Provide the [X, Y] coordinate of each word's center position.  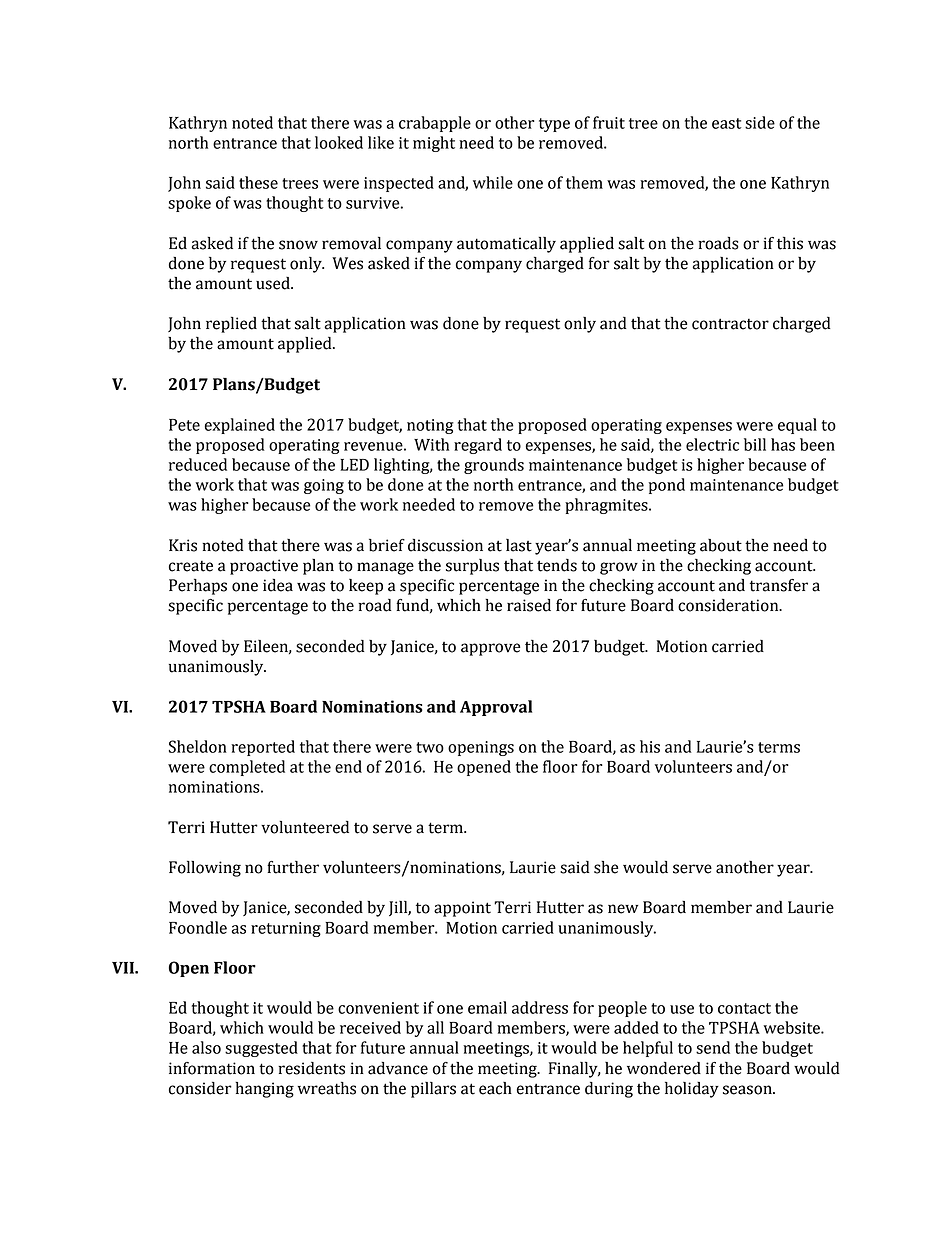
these [258, 182]
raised [529, 605]
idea [278, 585]
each [495, 1088]
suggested [261, 1049]
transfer [779, 585]
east [727, 123]
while [493, 182]
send [713, 1047]
